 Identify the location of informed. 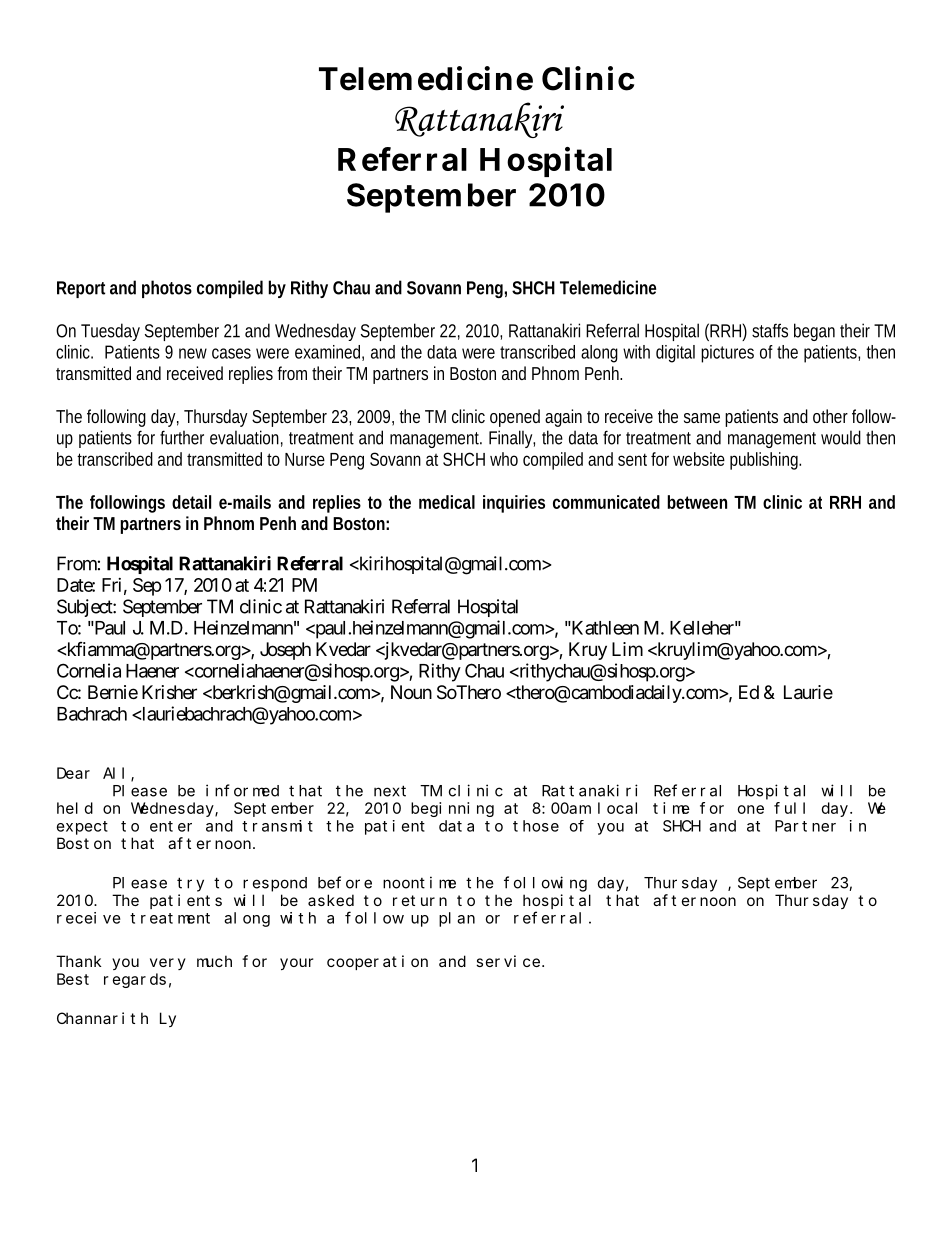
(242, 790).
